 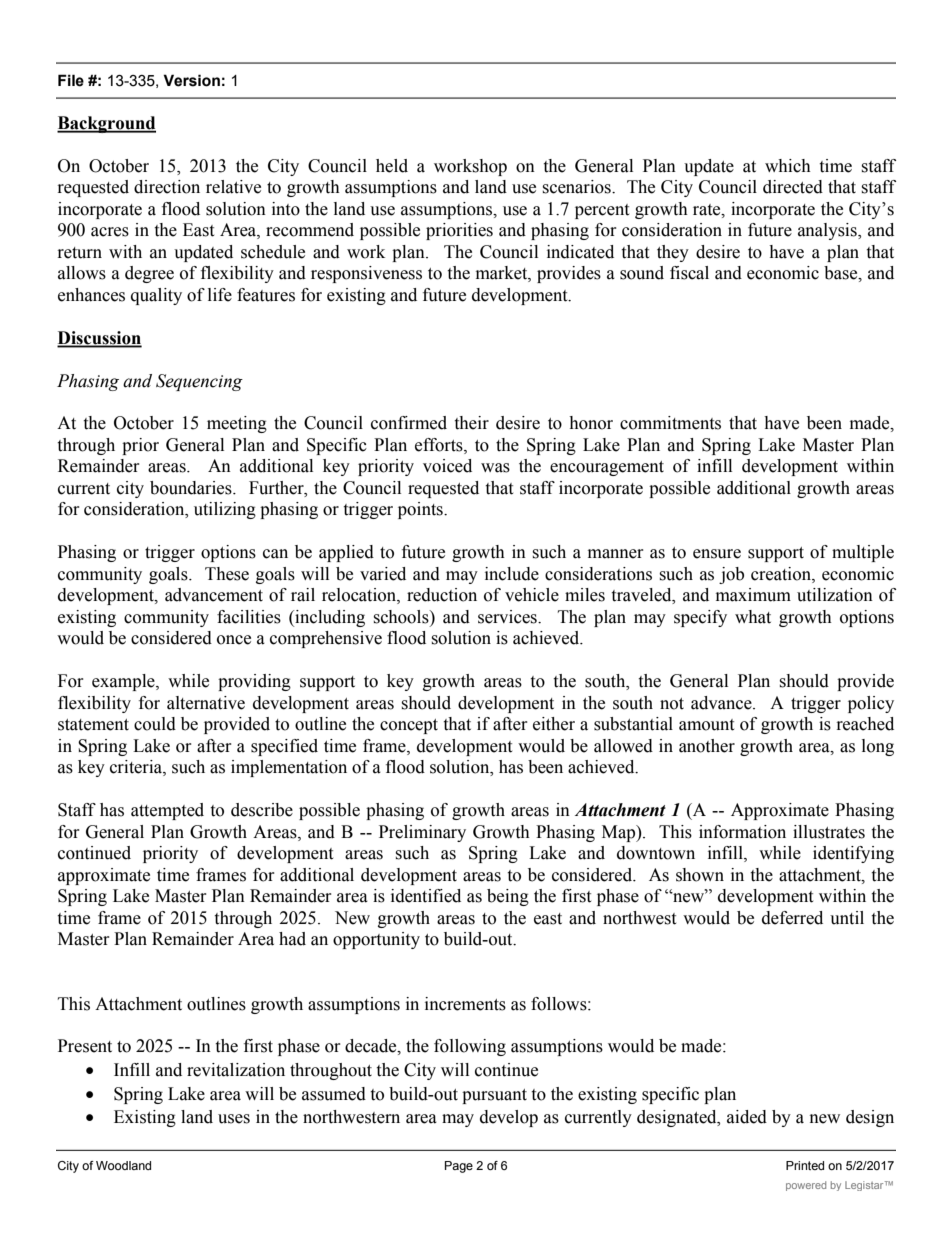 I want to click on ensure, so click(x=717, y=554).
